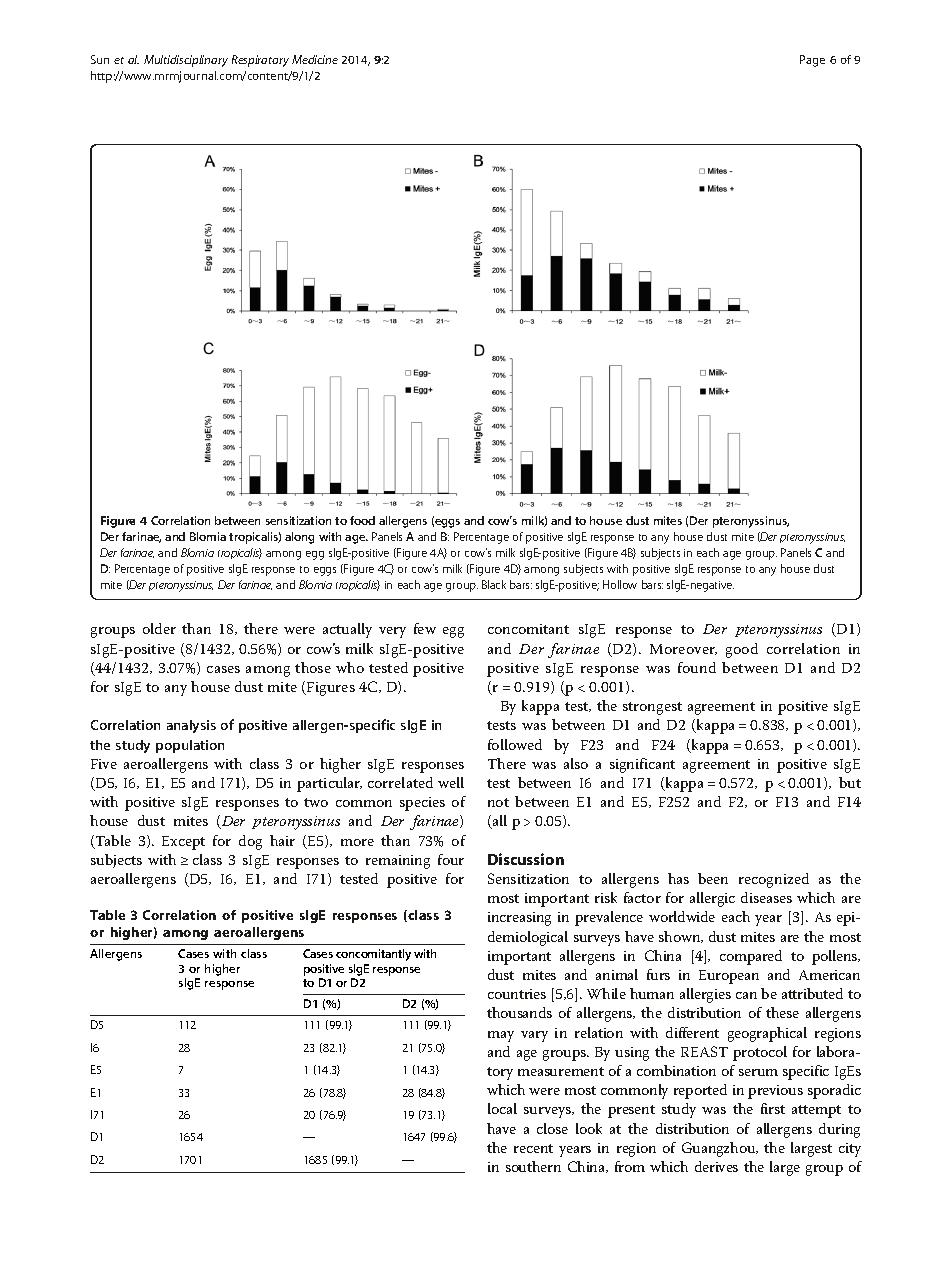  Describe the element at coordinates (812, 61) in the document. I see `Page` at that location.
